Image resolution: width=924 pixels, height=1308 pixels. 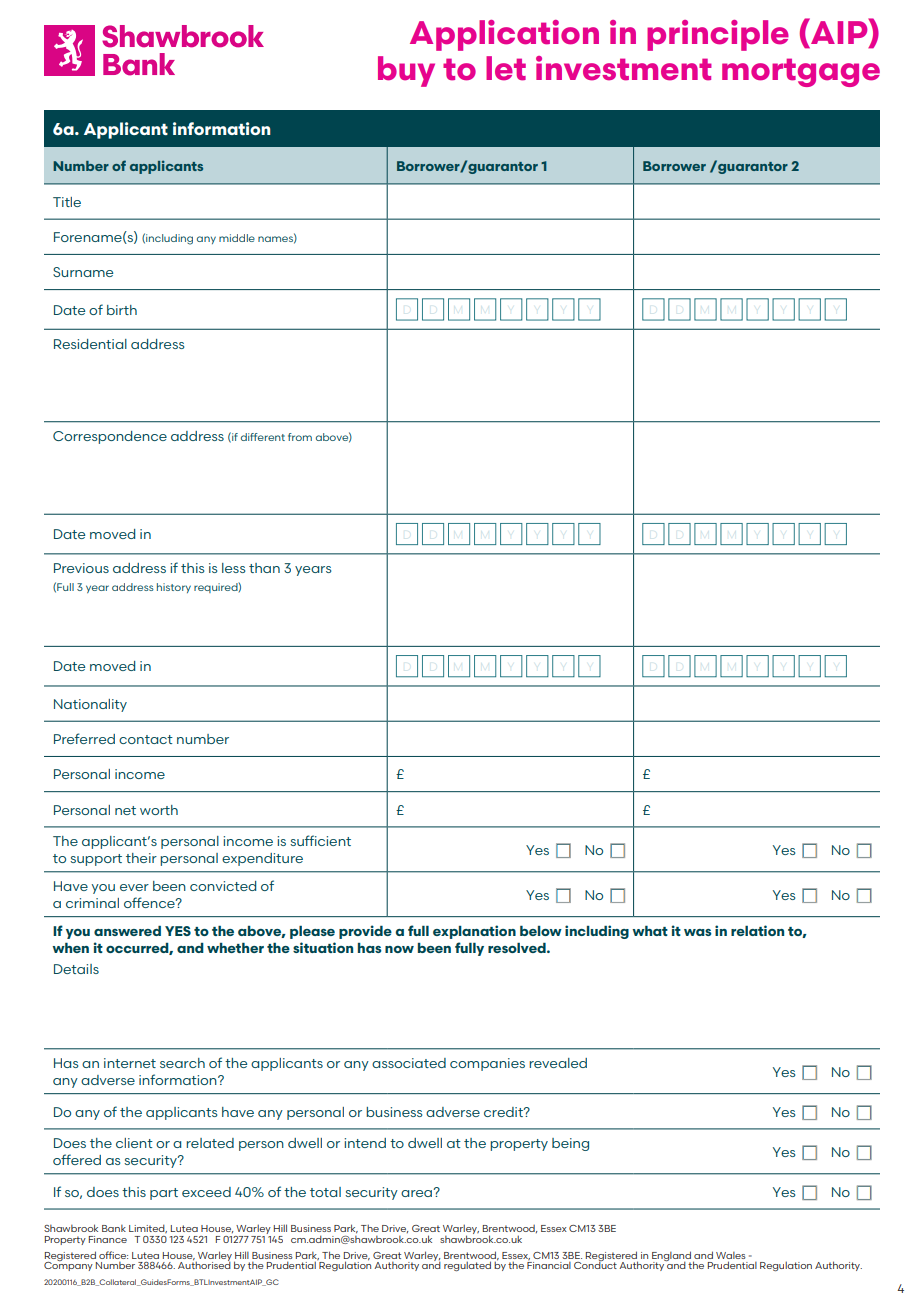 I want to click on area, so click(x=417, y=1193).
